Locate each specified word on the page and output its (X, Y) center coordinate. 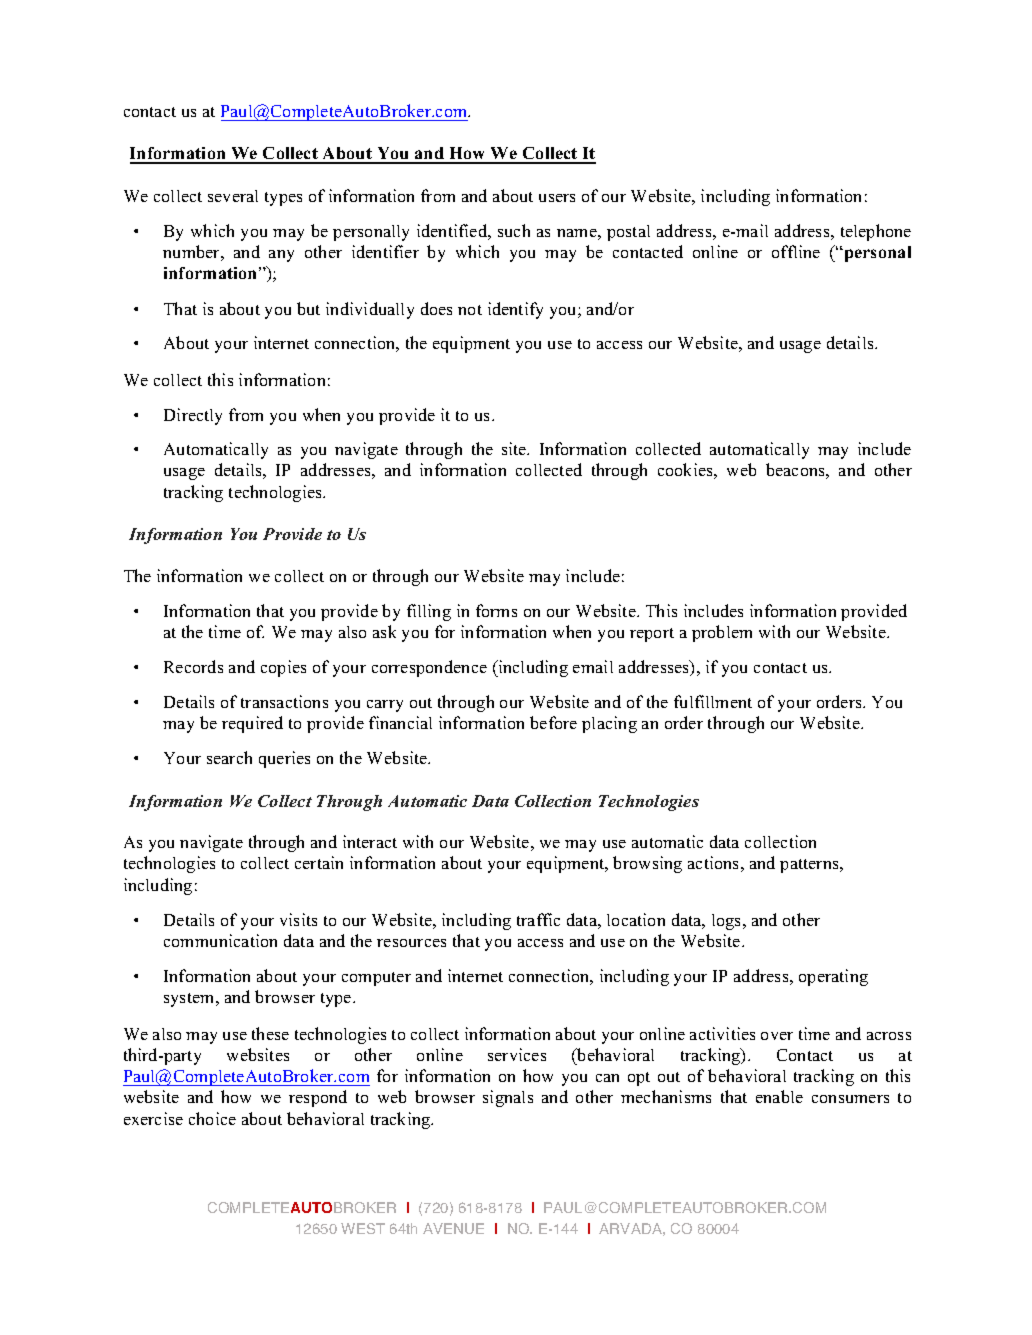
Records (193, 666)
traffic (538, 919)
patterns (810, 866)
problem (722, 633)
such (514, 230)
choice (212, 1118)
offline (796, 251)
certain (319, 862)
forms (496, 610)
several (233, 196)
